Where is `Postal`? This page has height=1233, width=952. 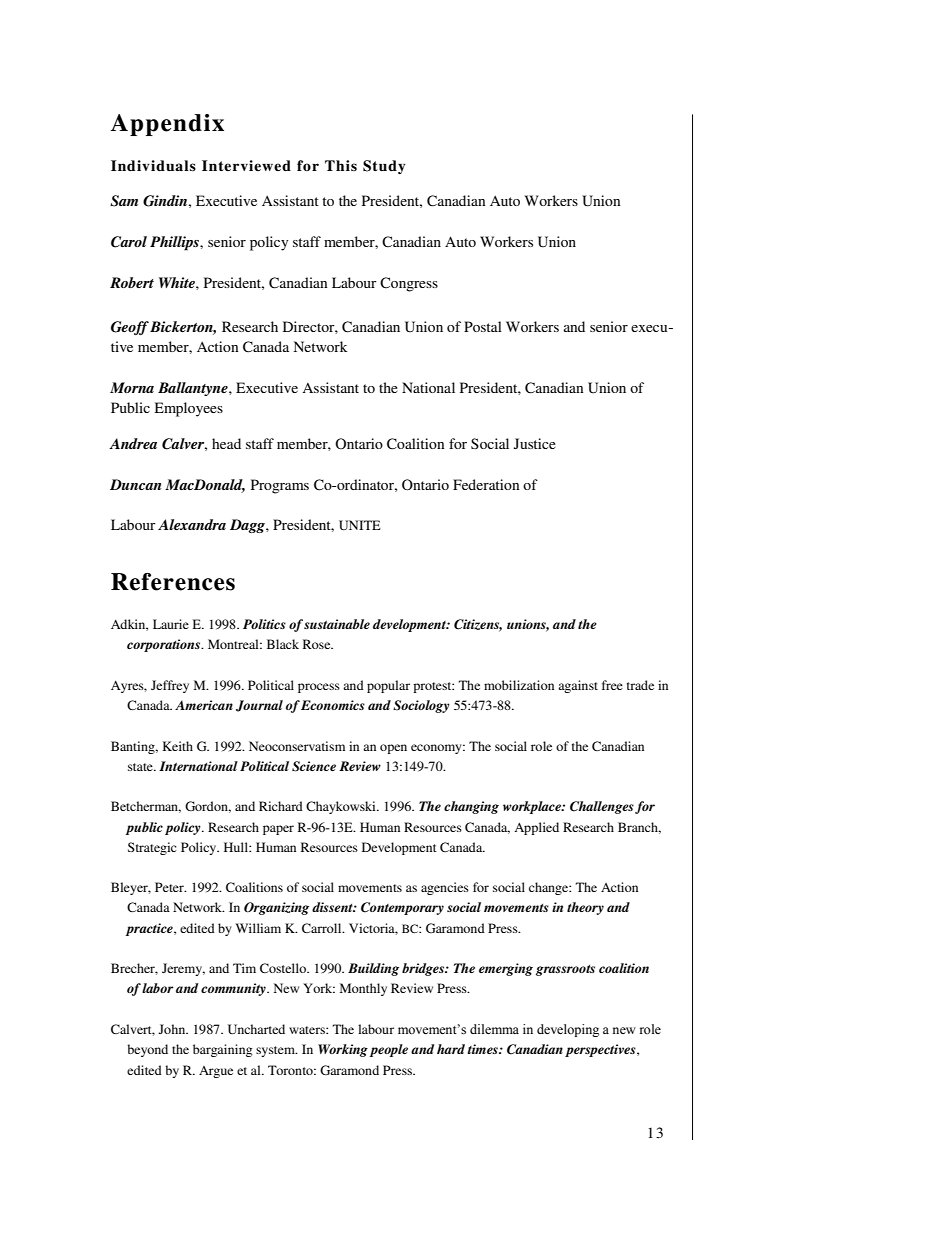
Postal is located at coordinates (483, 326).
